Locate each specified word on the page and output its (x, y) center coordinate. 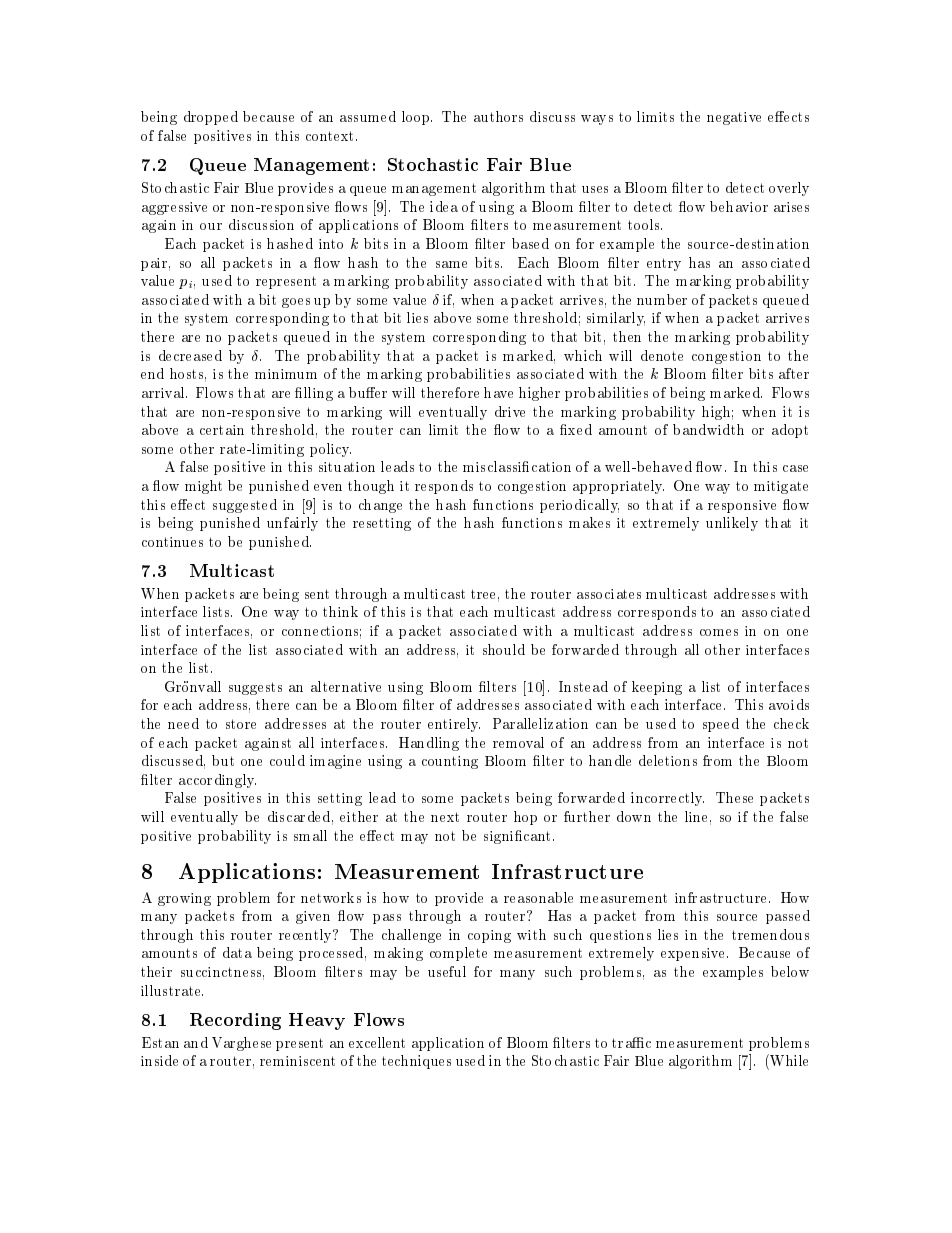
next (445, 817)
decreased (190, 355)
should (504, 649)
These (734, 797)
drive (510, 411)
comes (719, 632)
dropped (211, 118)
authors (498, 116)
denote (662, 355)
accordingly (217, 781)
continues (172, 542)
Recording (235, 1021)
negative (734, 118)
